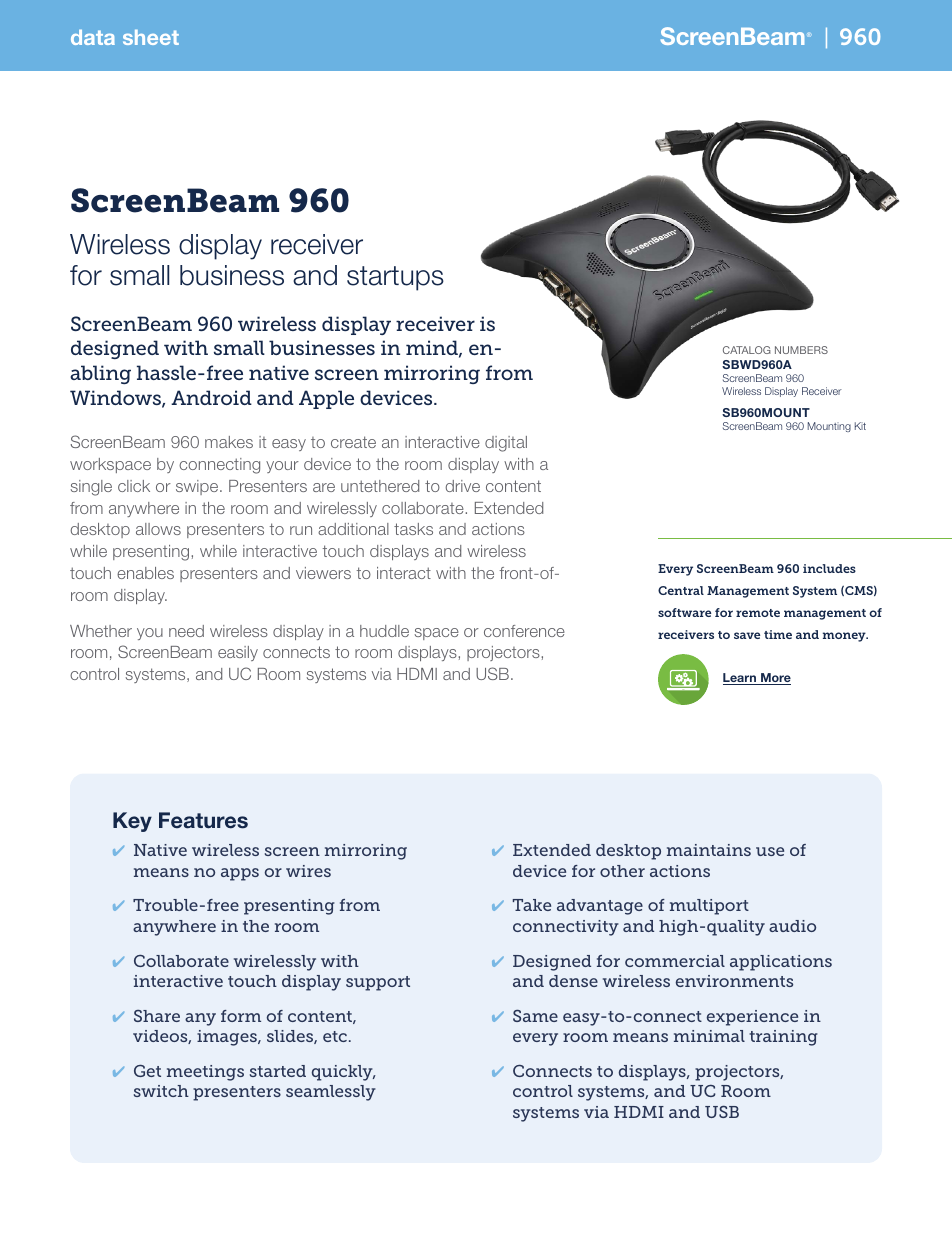 The height and width of the document is (1233, 952). I want to click on sheet, so click(151, 37).
